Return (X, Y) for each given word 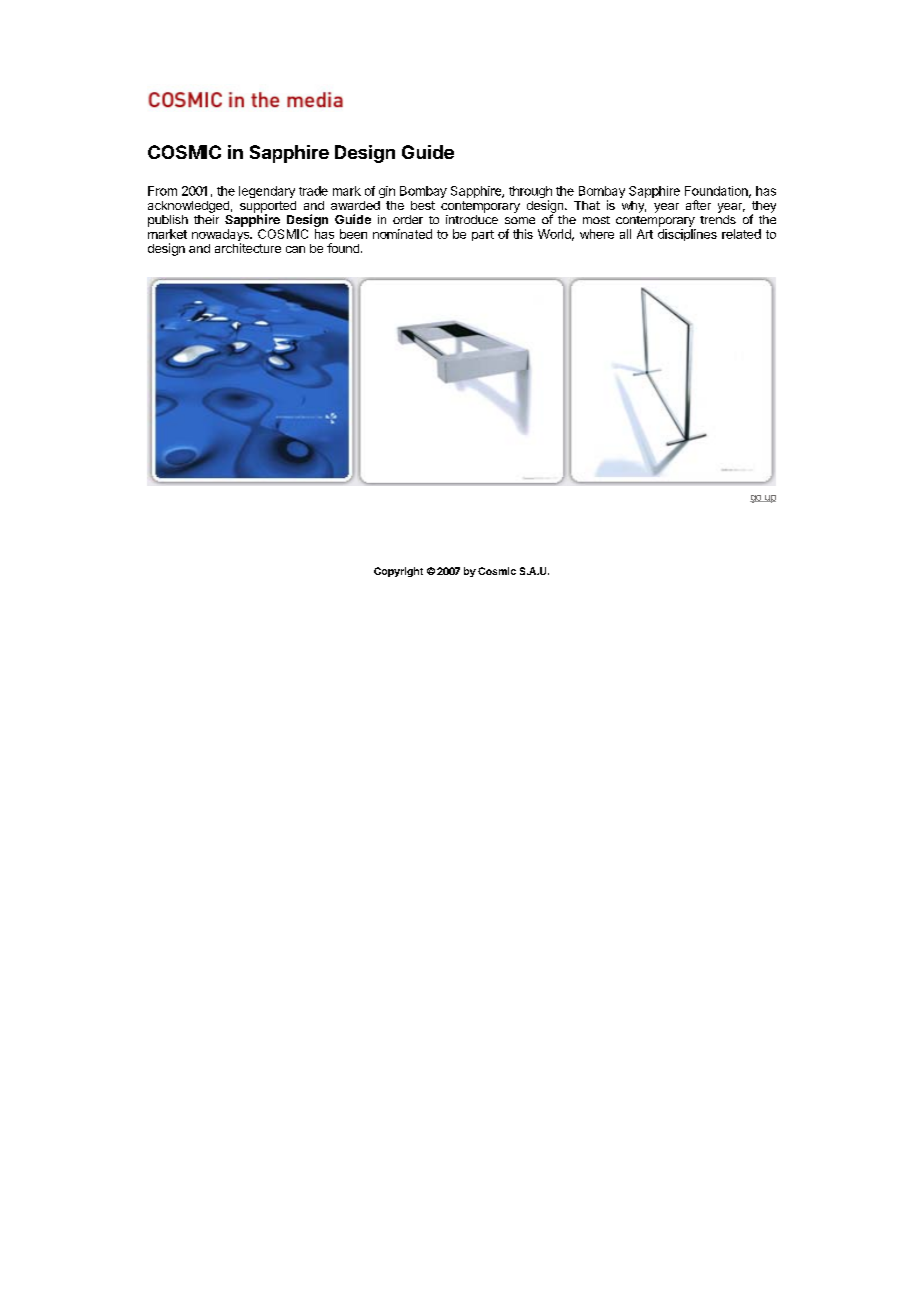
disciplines (687, 235)
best (423, 205)
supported (268, 208)
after (698, 205)
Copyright (398, 572)
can (295, 249)
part (483, 235)
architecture (248, 248)
